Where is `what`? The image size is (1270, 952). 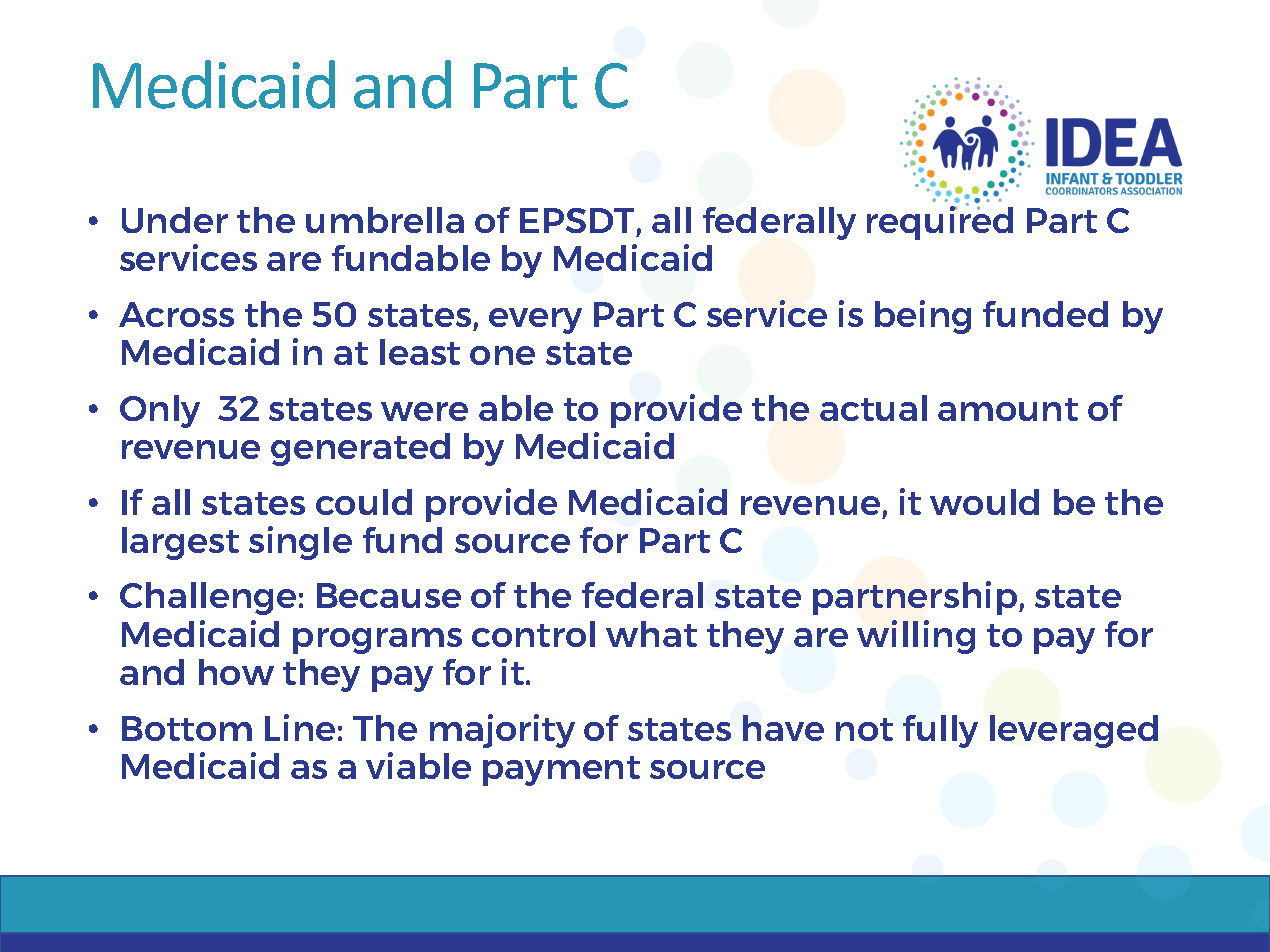
what is located at coordinates (651, 634).
